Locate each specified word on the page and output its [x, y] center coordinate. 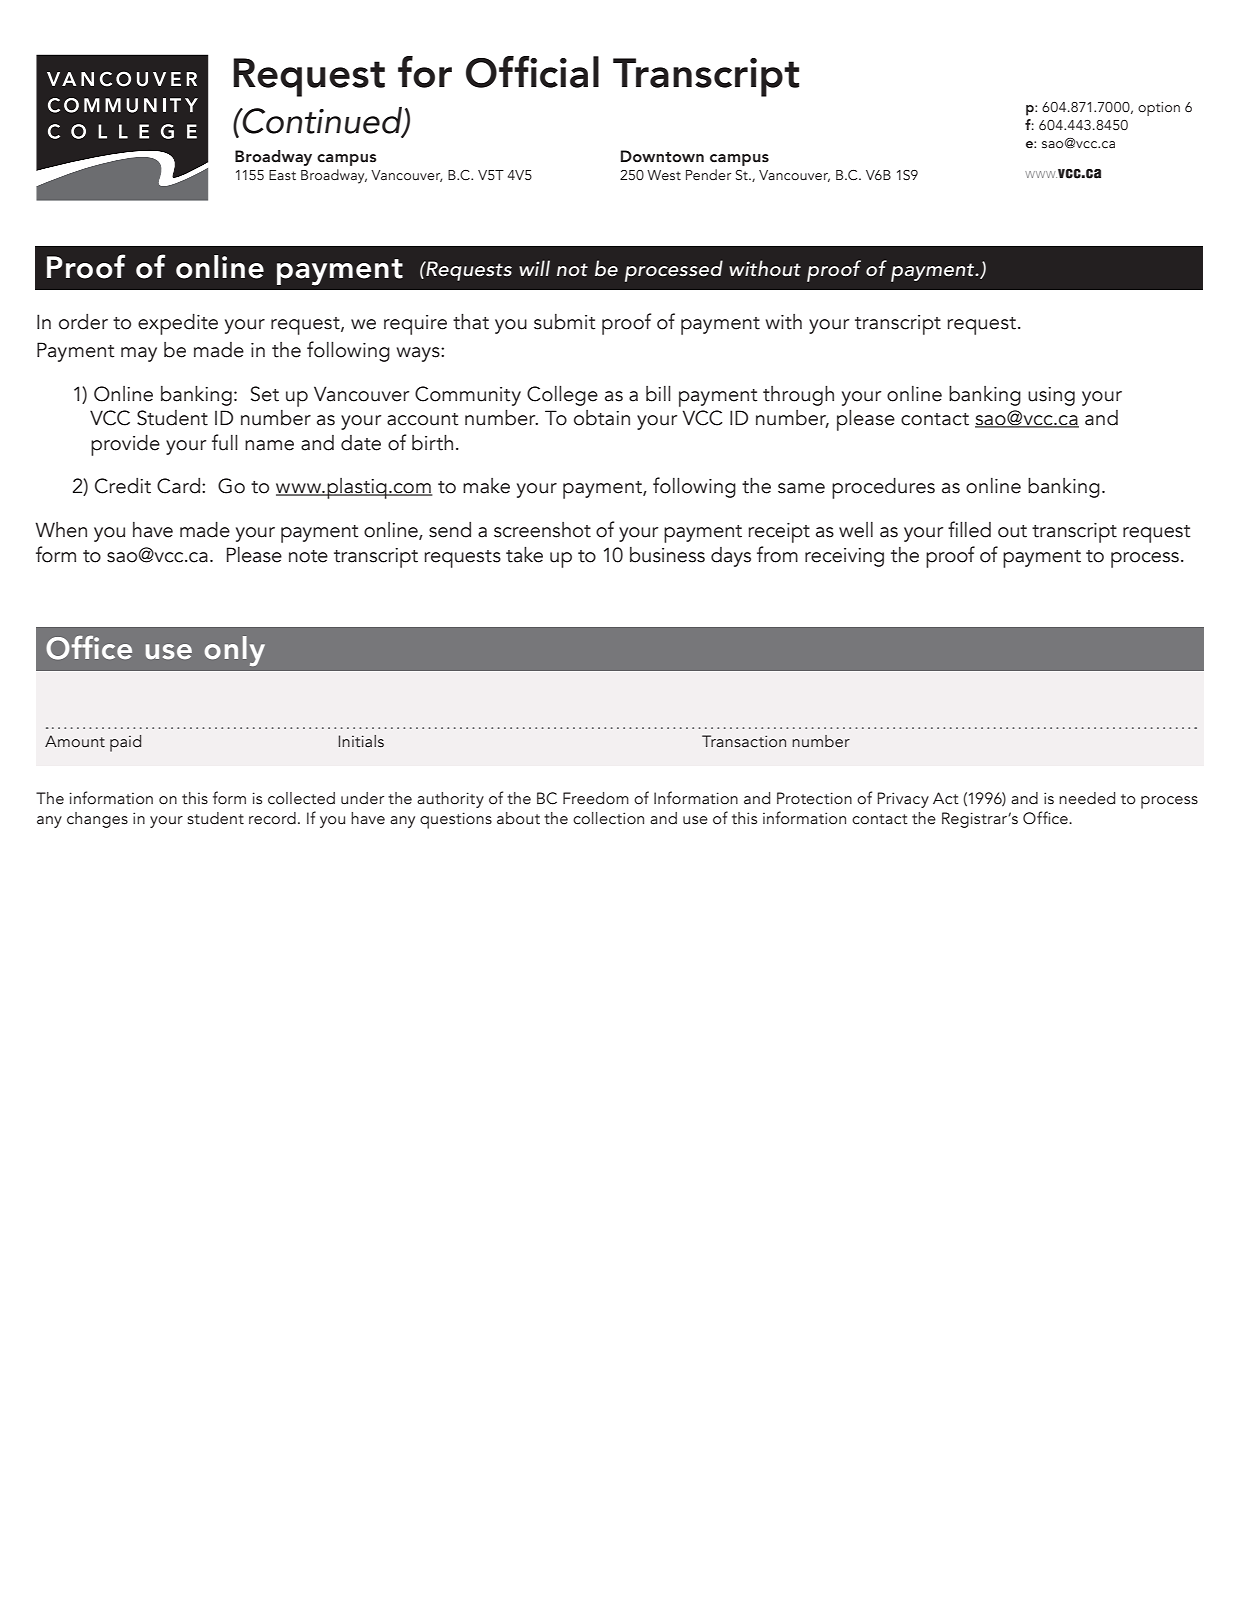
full [224, 442]
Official [532, 72]
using [1051, 396]
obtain [602, 418]
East [282, 175]
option [1159, 109]
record [272, 818]
